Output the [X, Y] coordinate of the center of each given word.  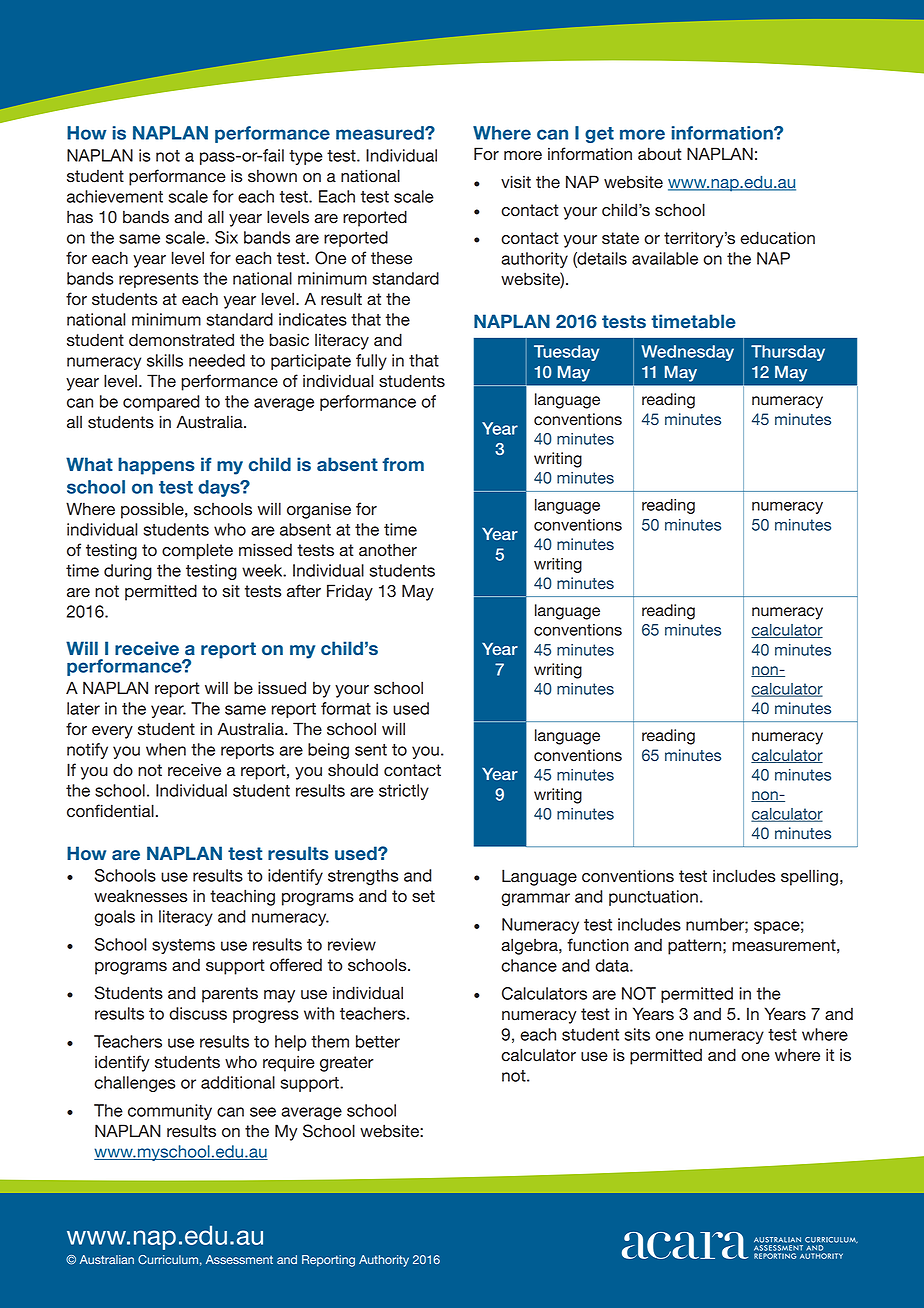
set [423, 896]
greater [347, 1064]
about [660, 154]
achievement [115, 196]
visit [516, 182]
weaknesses [141, 896]
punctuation [653, 898]
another [388, 550]
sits [637, 1034]
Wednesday [687, 353]
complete [197, 551]
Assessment [239, 1259]
